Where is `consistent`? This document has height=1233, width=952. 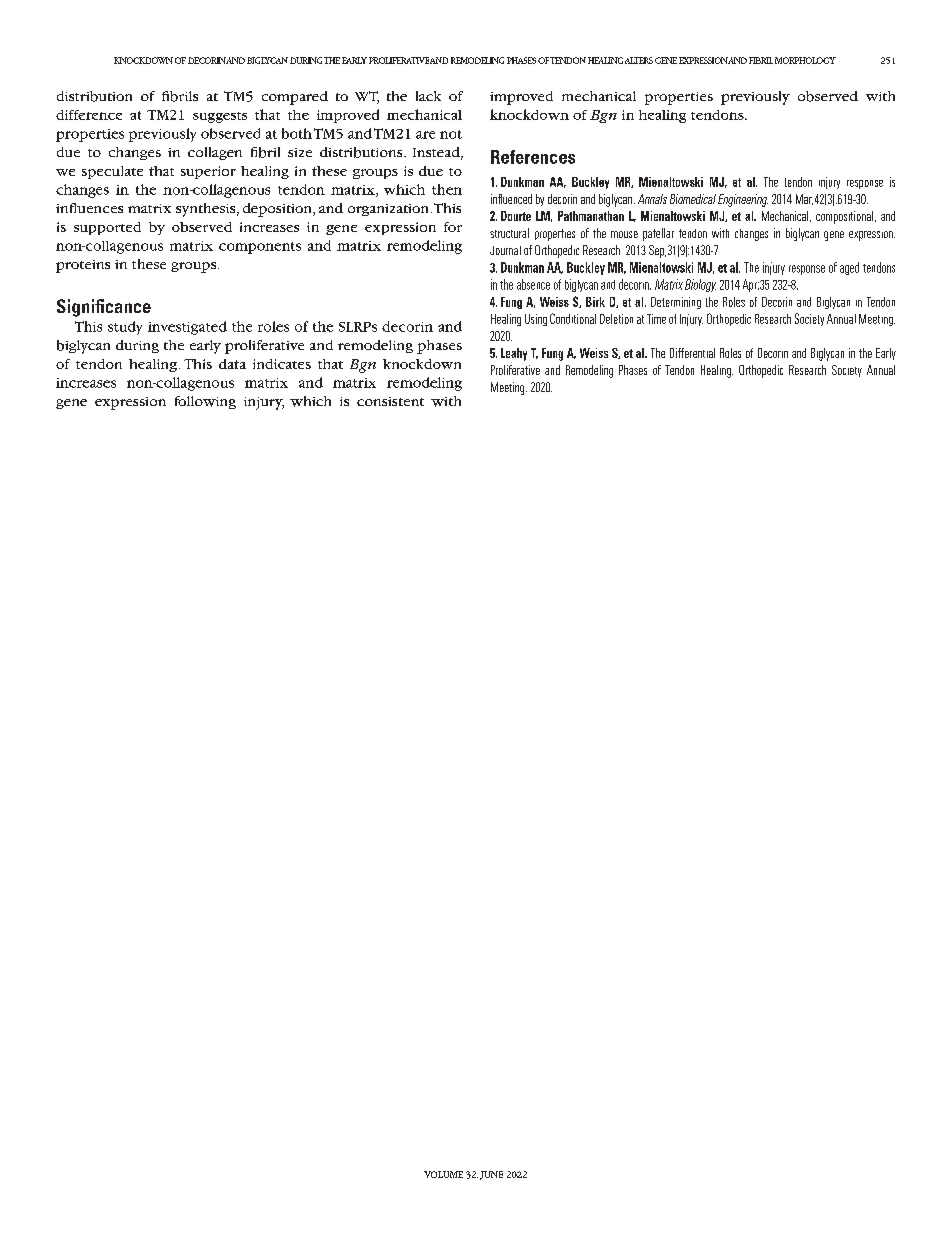
consistent is located at coordinates (390, 401).
